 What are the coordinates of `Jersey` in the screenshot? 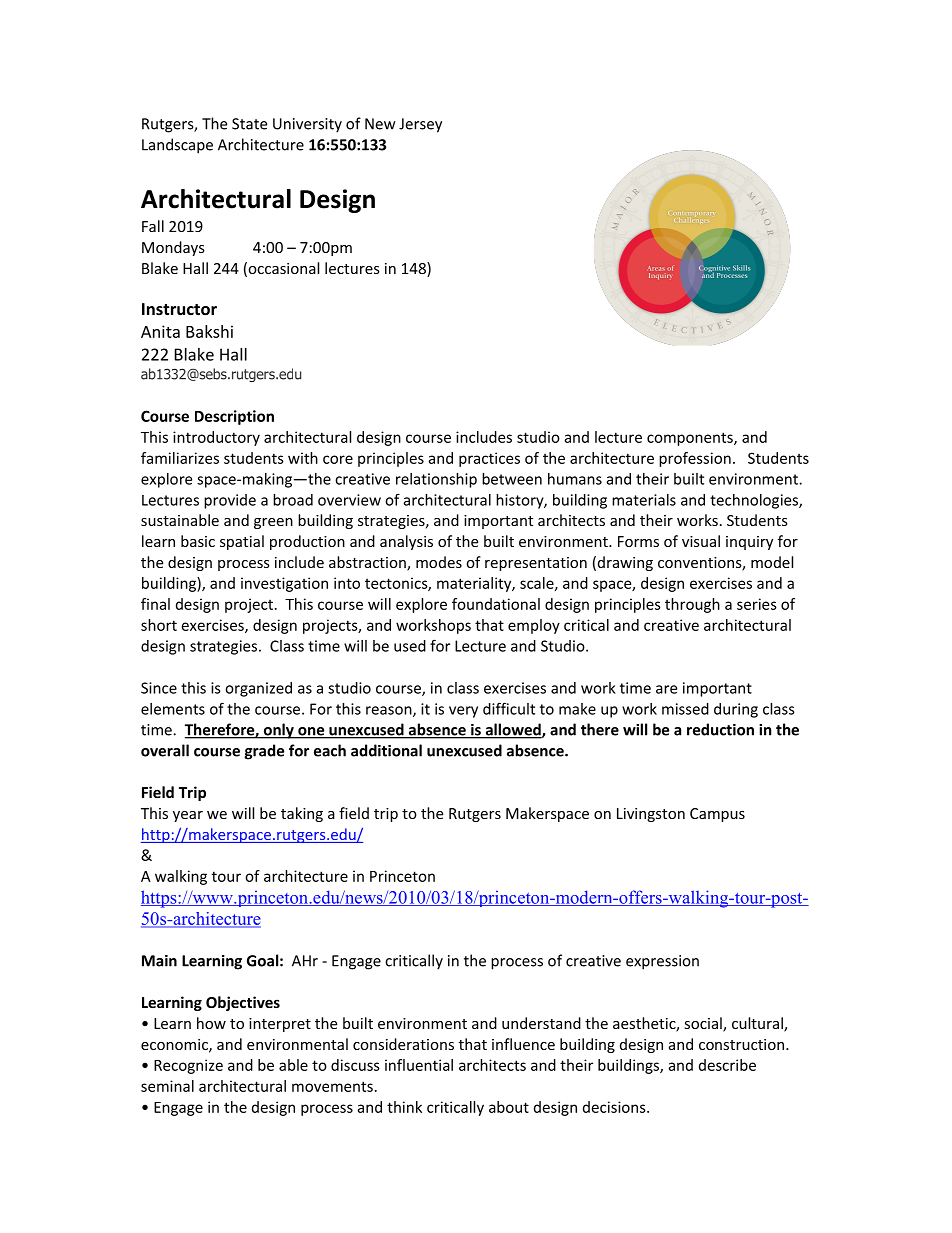 It's located at (420, 125).
